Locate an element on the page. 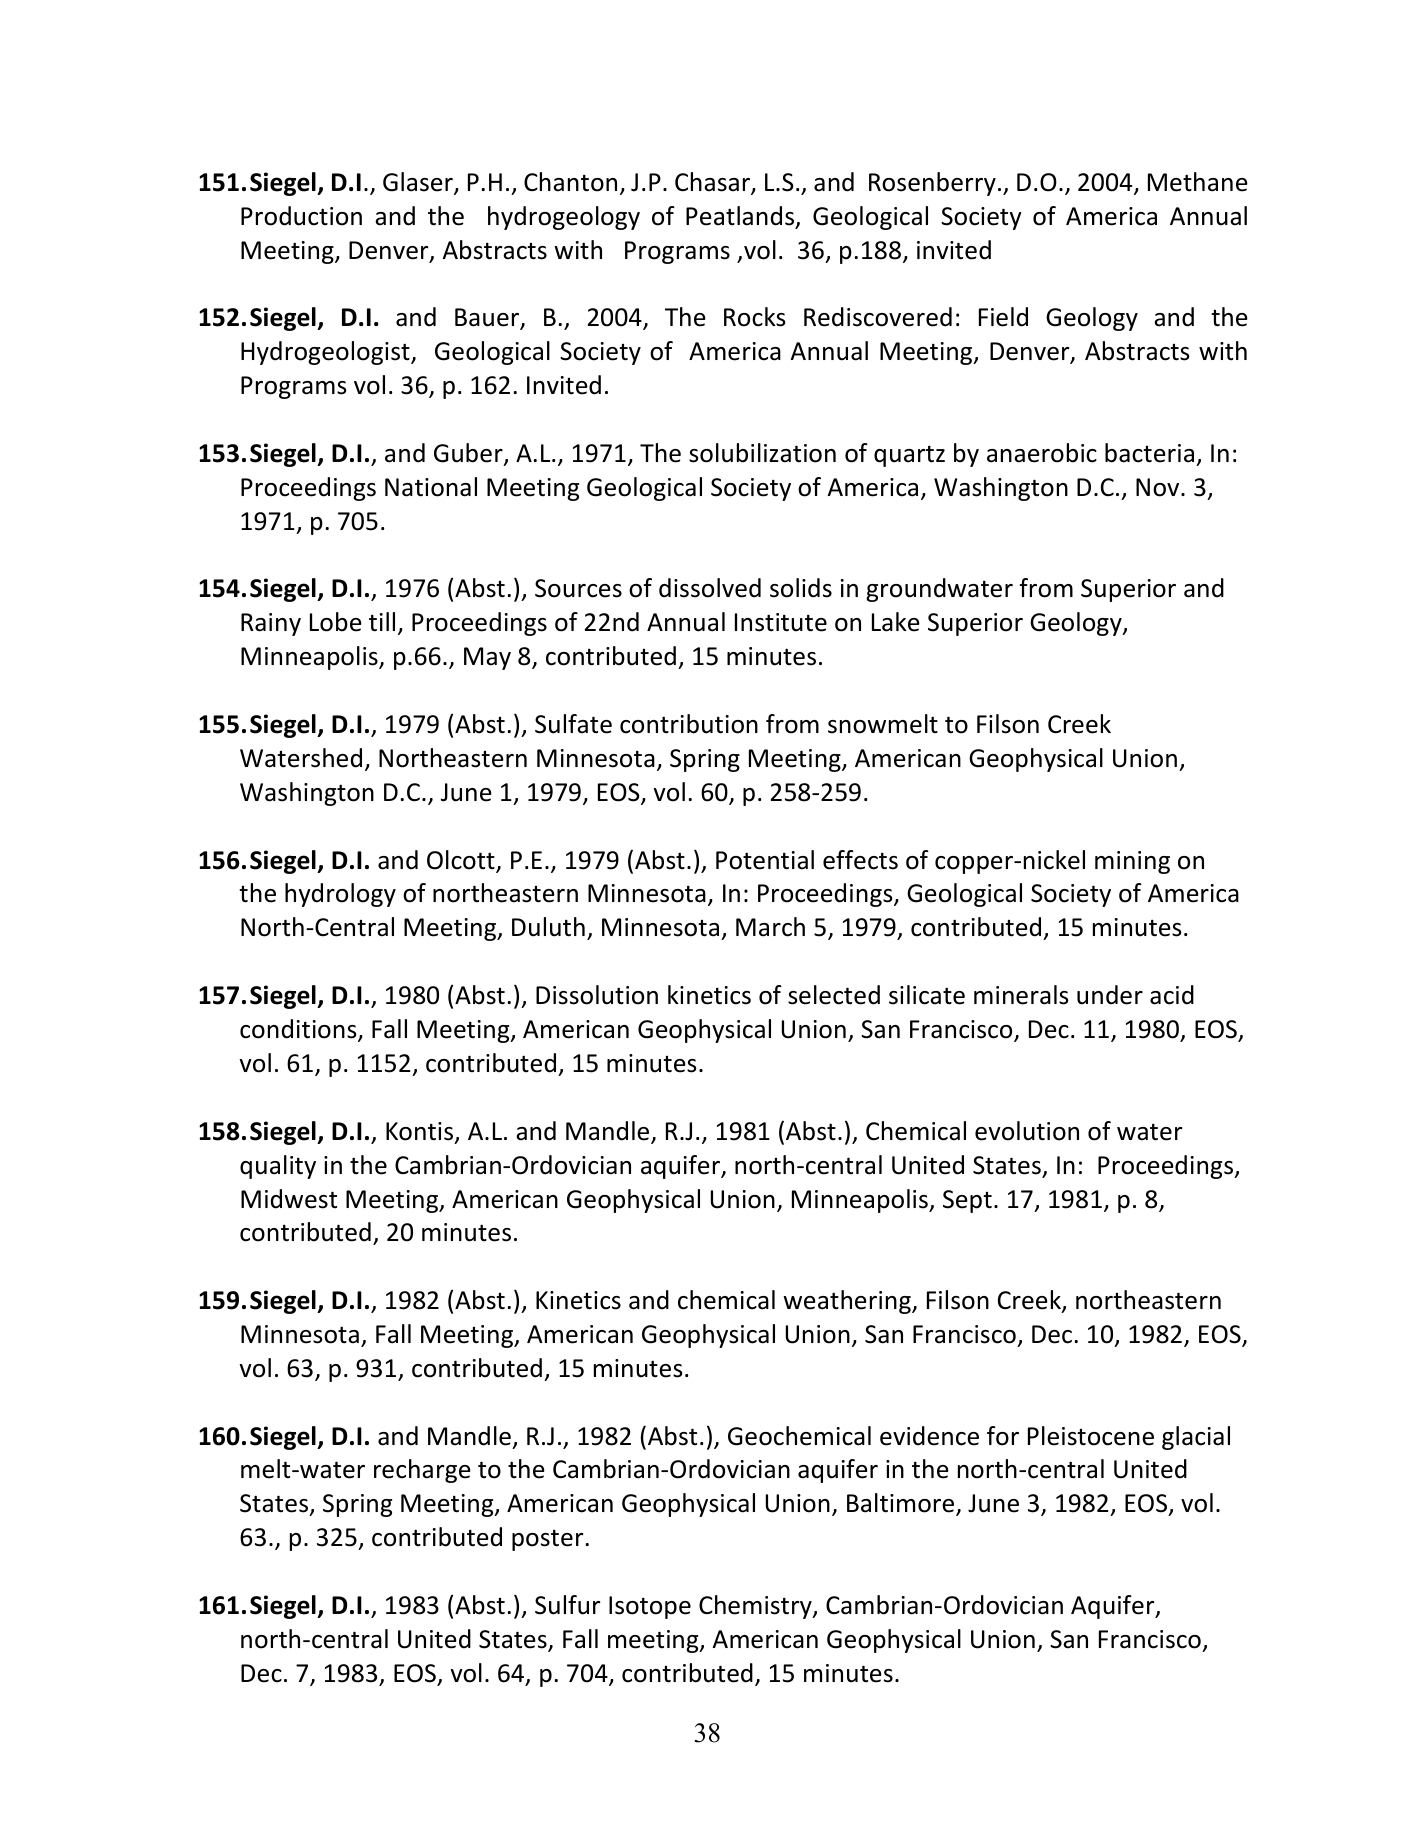  Methane is located at coordinates (1198, 182).
